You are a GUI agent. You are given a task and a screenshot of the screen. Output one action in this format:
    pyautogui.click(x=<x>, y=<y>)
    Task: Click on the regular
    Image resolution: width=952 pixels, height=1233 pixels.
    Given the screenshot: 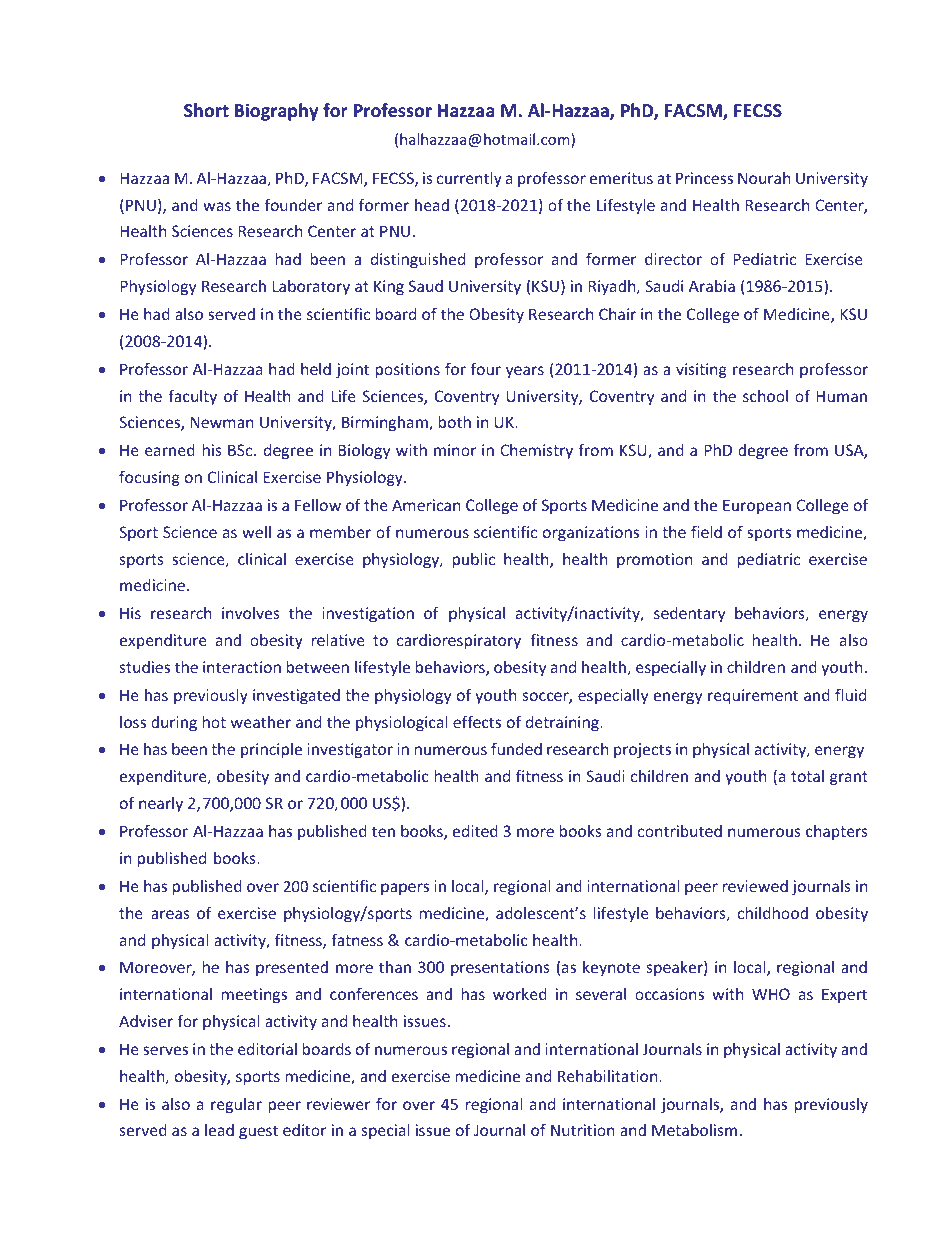 What is the action you would take?
    pyautogui.click(x=236, y=1105)
